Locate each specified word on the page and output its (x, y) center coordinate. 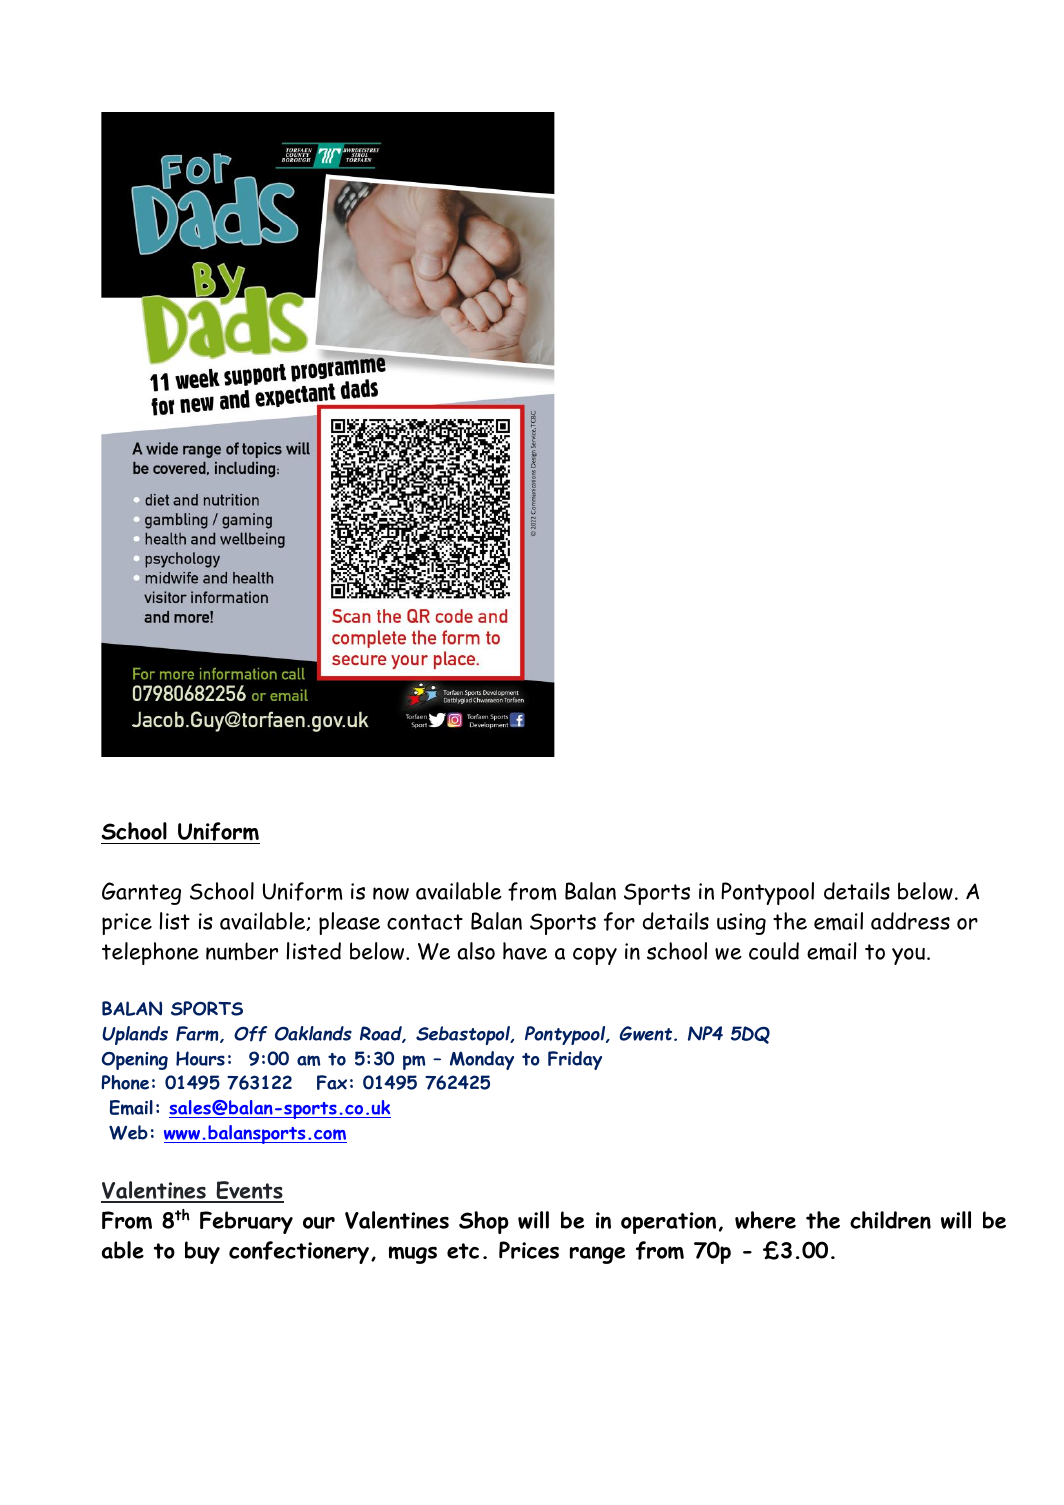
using (741, 924)
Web (128, 1132)
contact (425, 922)
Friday (575, 1060)
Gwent (647, 1033)
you (908, 956)
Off (250, 1034)
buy (202, 1252)
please (349, 923)
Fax (332, 1082)
